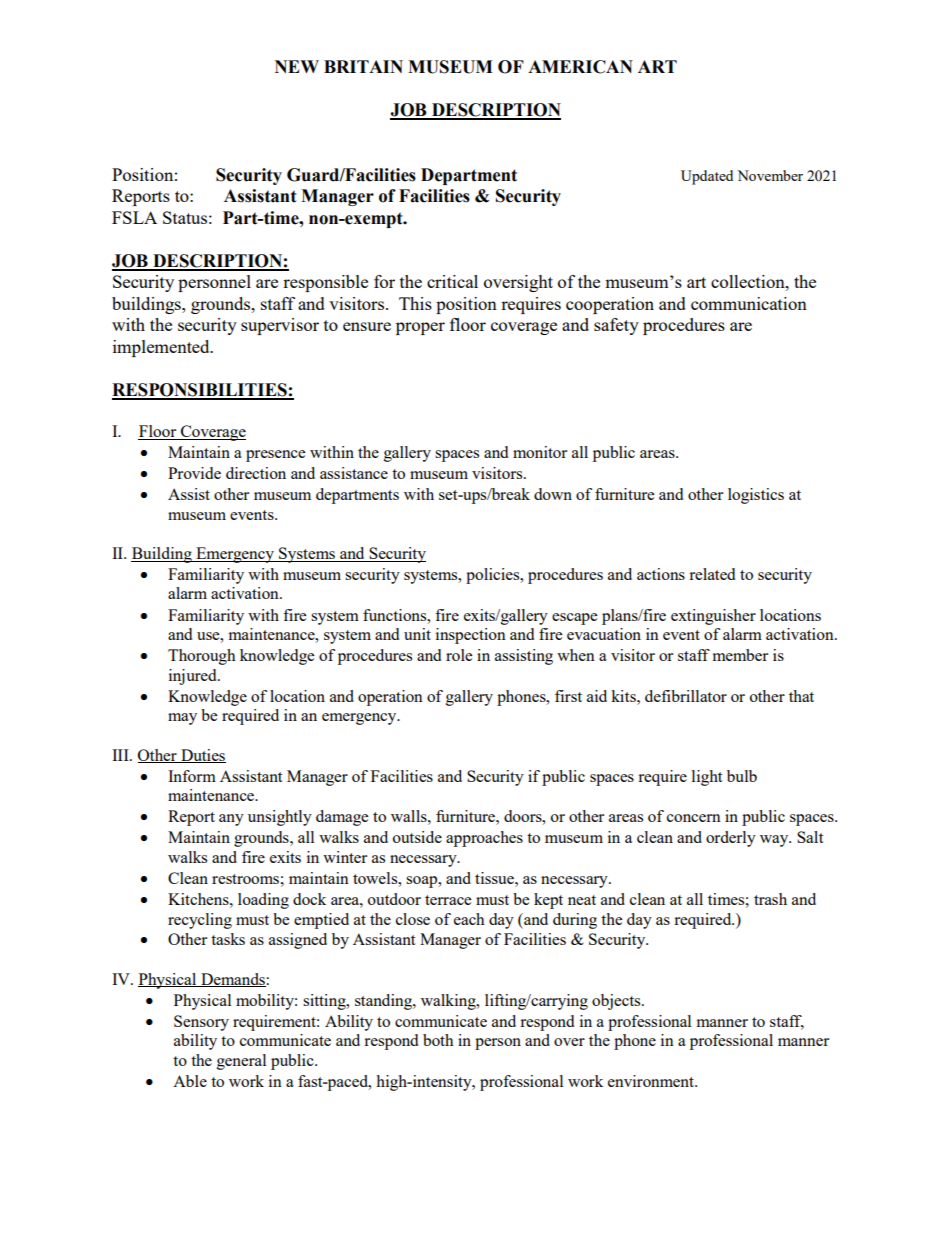  What do you see at coordinates (652, 1081) in the screenshot?
I see `environment` at bounding box center [652, 1081].
